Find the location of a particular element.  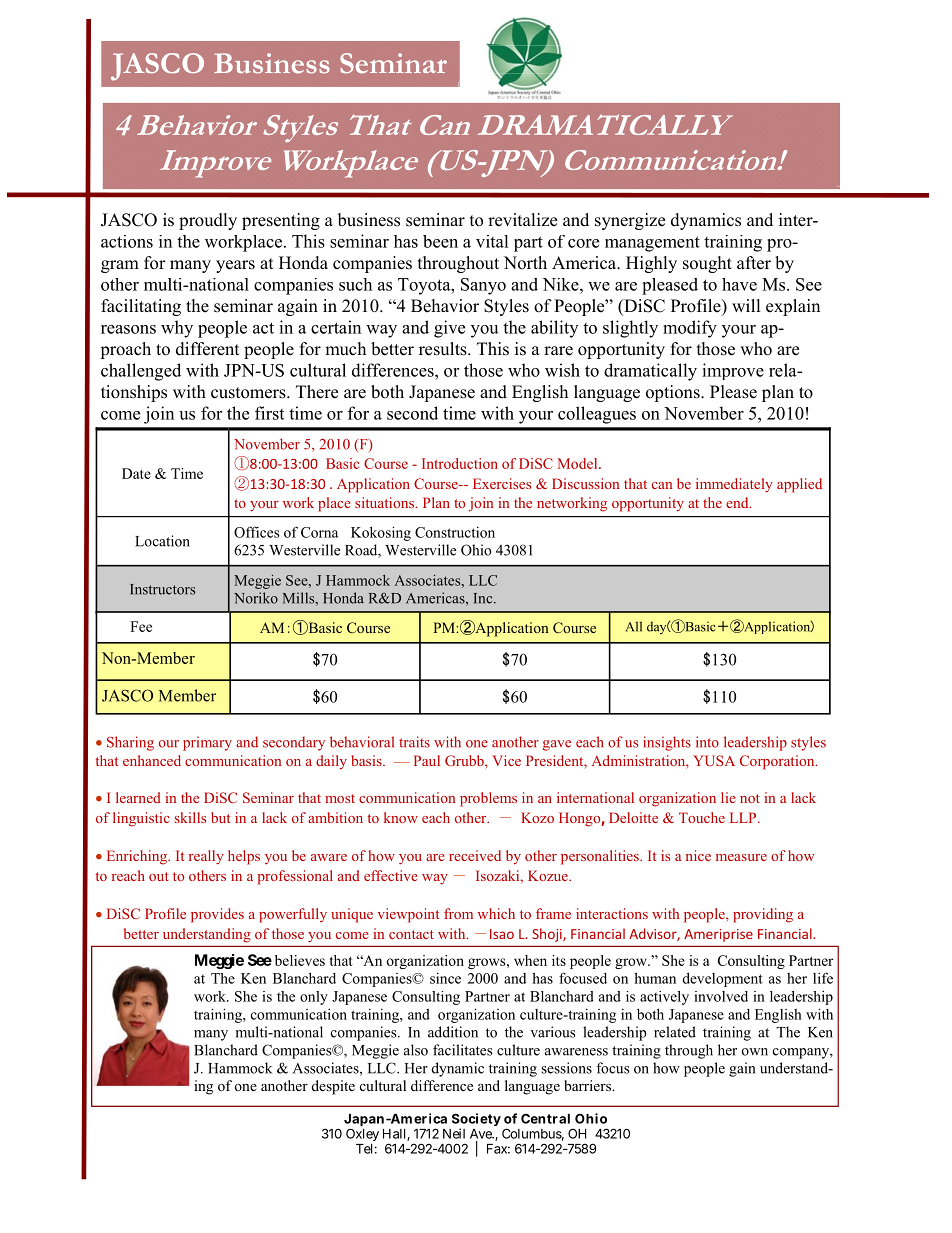

Date is located at coordinates (136, 473).
